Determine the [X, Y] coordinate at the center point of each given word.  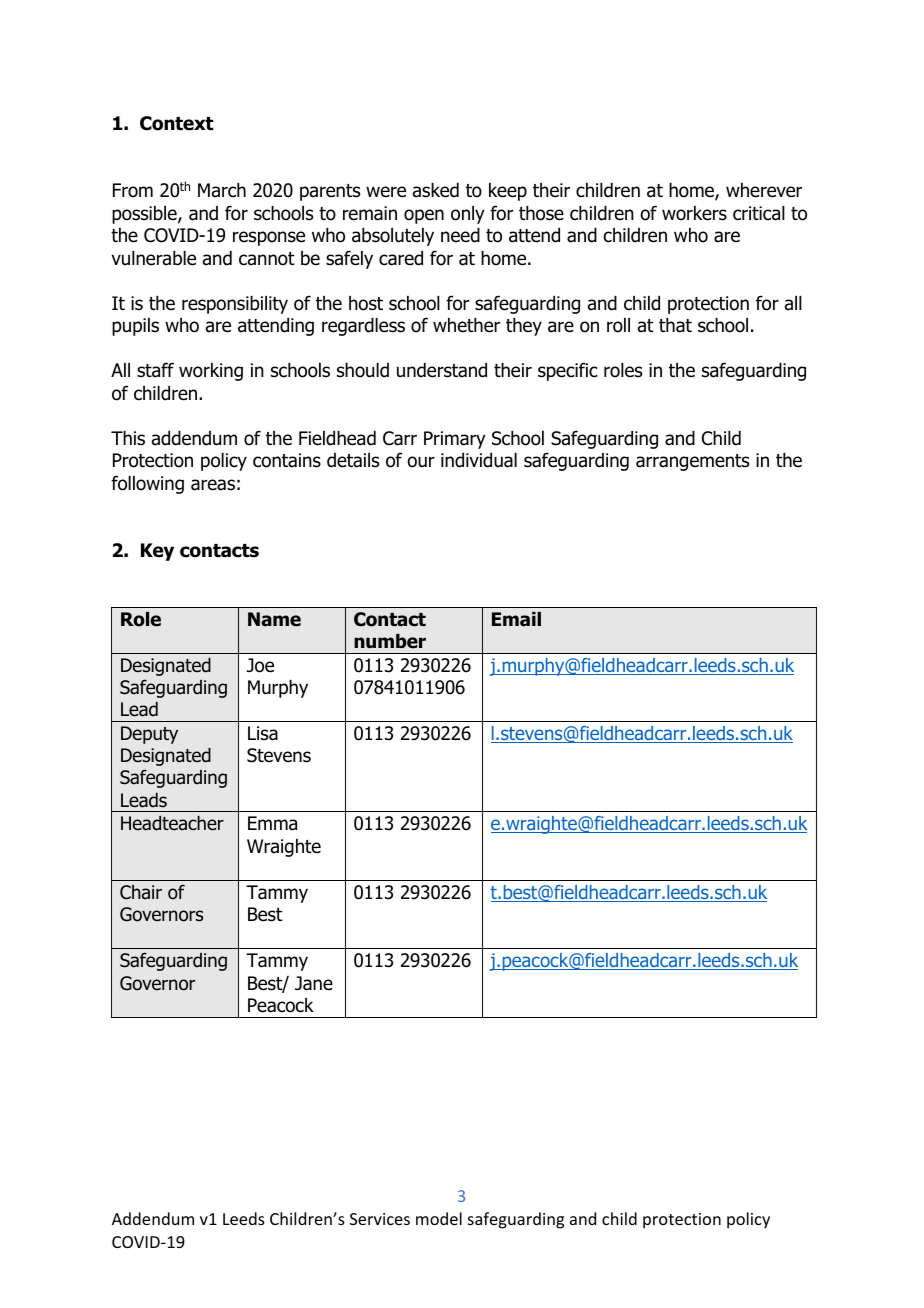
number [390, 641]
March [222, 190]
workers [694, 213]
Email [516, 619]
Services [380, 1219]
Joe [260, 665]
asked [436, 190]
